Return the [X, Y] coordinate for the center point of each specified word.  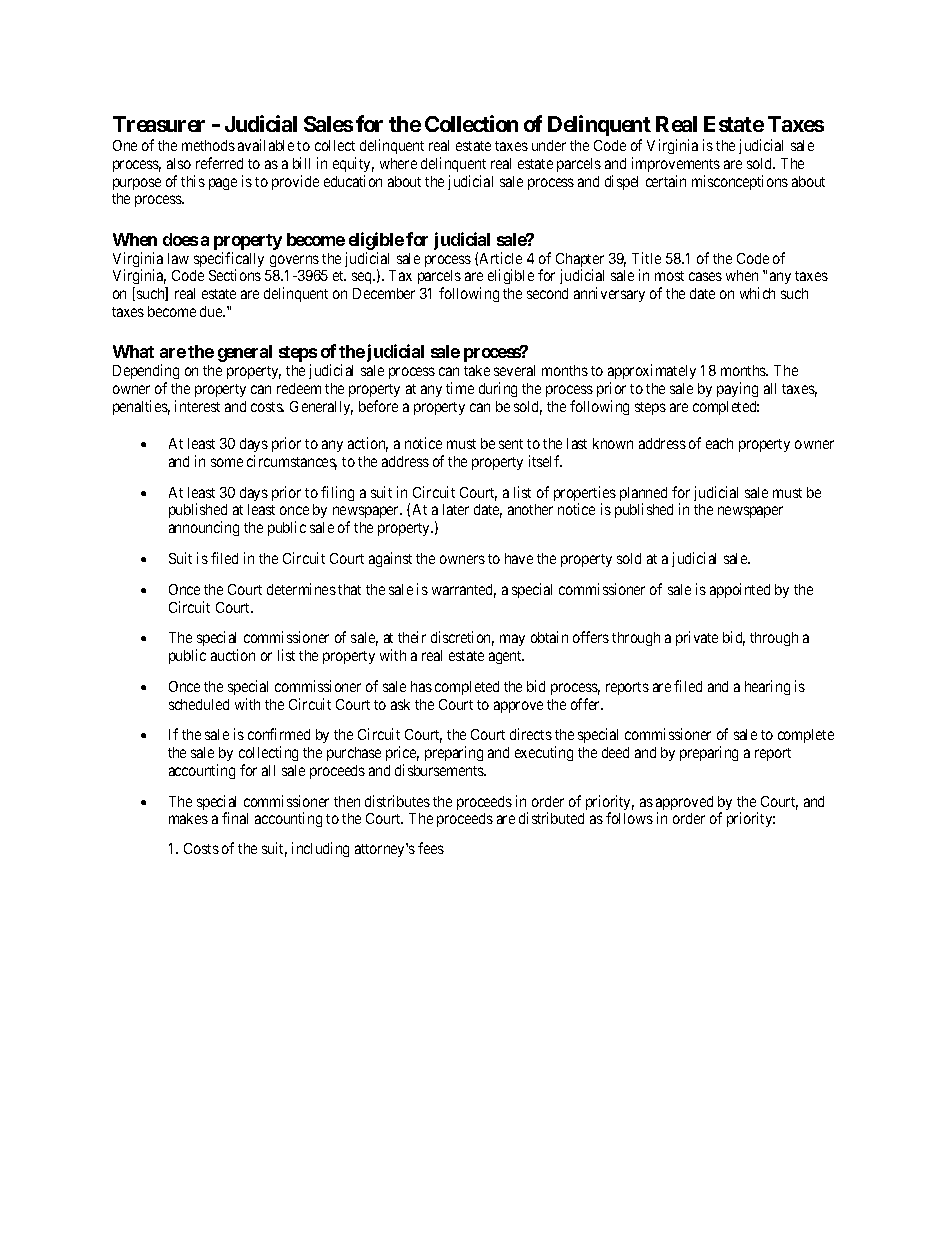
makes [188, 818]
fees [431, 848]
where [398, 163]
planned [643, 495]
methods [208, 145]
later [456, 509]
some [227, 462]
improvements [676, 164]
